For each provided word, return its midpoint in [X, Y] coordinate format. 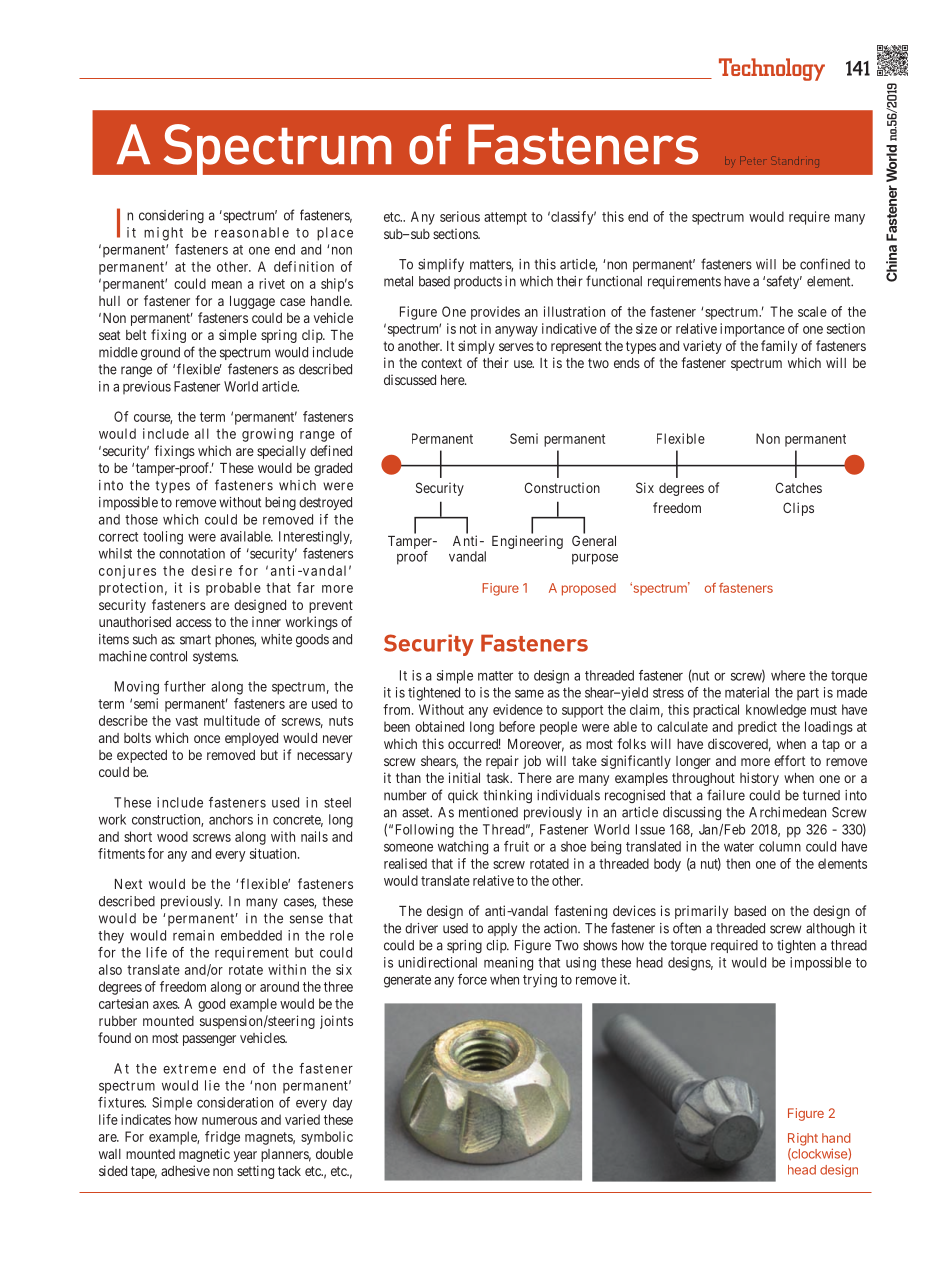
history [759, 779]
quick [463, 796]
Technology [772, 69]
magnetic [204, 1155]
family [779, 347]
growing [267, 435]
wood [172, 836]
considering [171, 217]
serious [460, 216]
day [342, 1104]
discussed [410, 379]
